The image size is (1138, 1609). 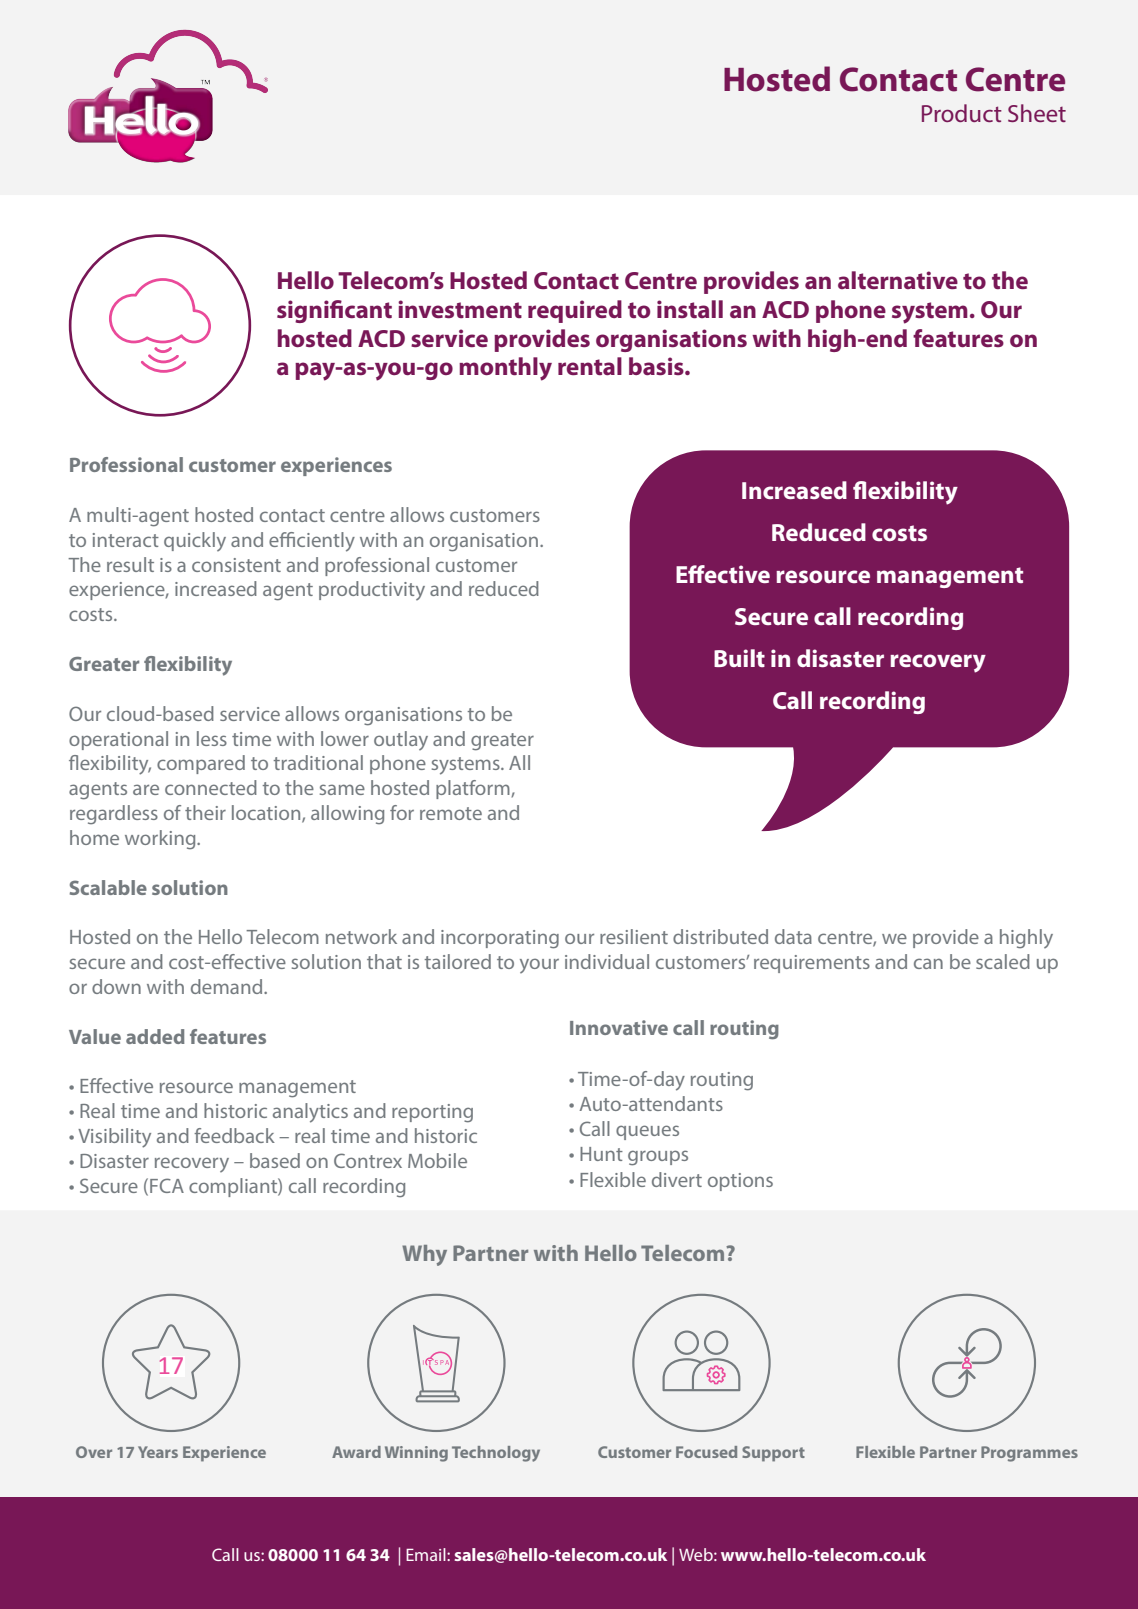 What do you see at coordinates (793, 936) in the screenshot?
I see `data` at bounding box center [793, 936].
